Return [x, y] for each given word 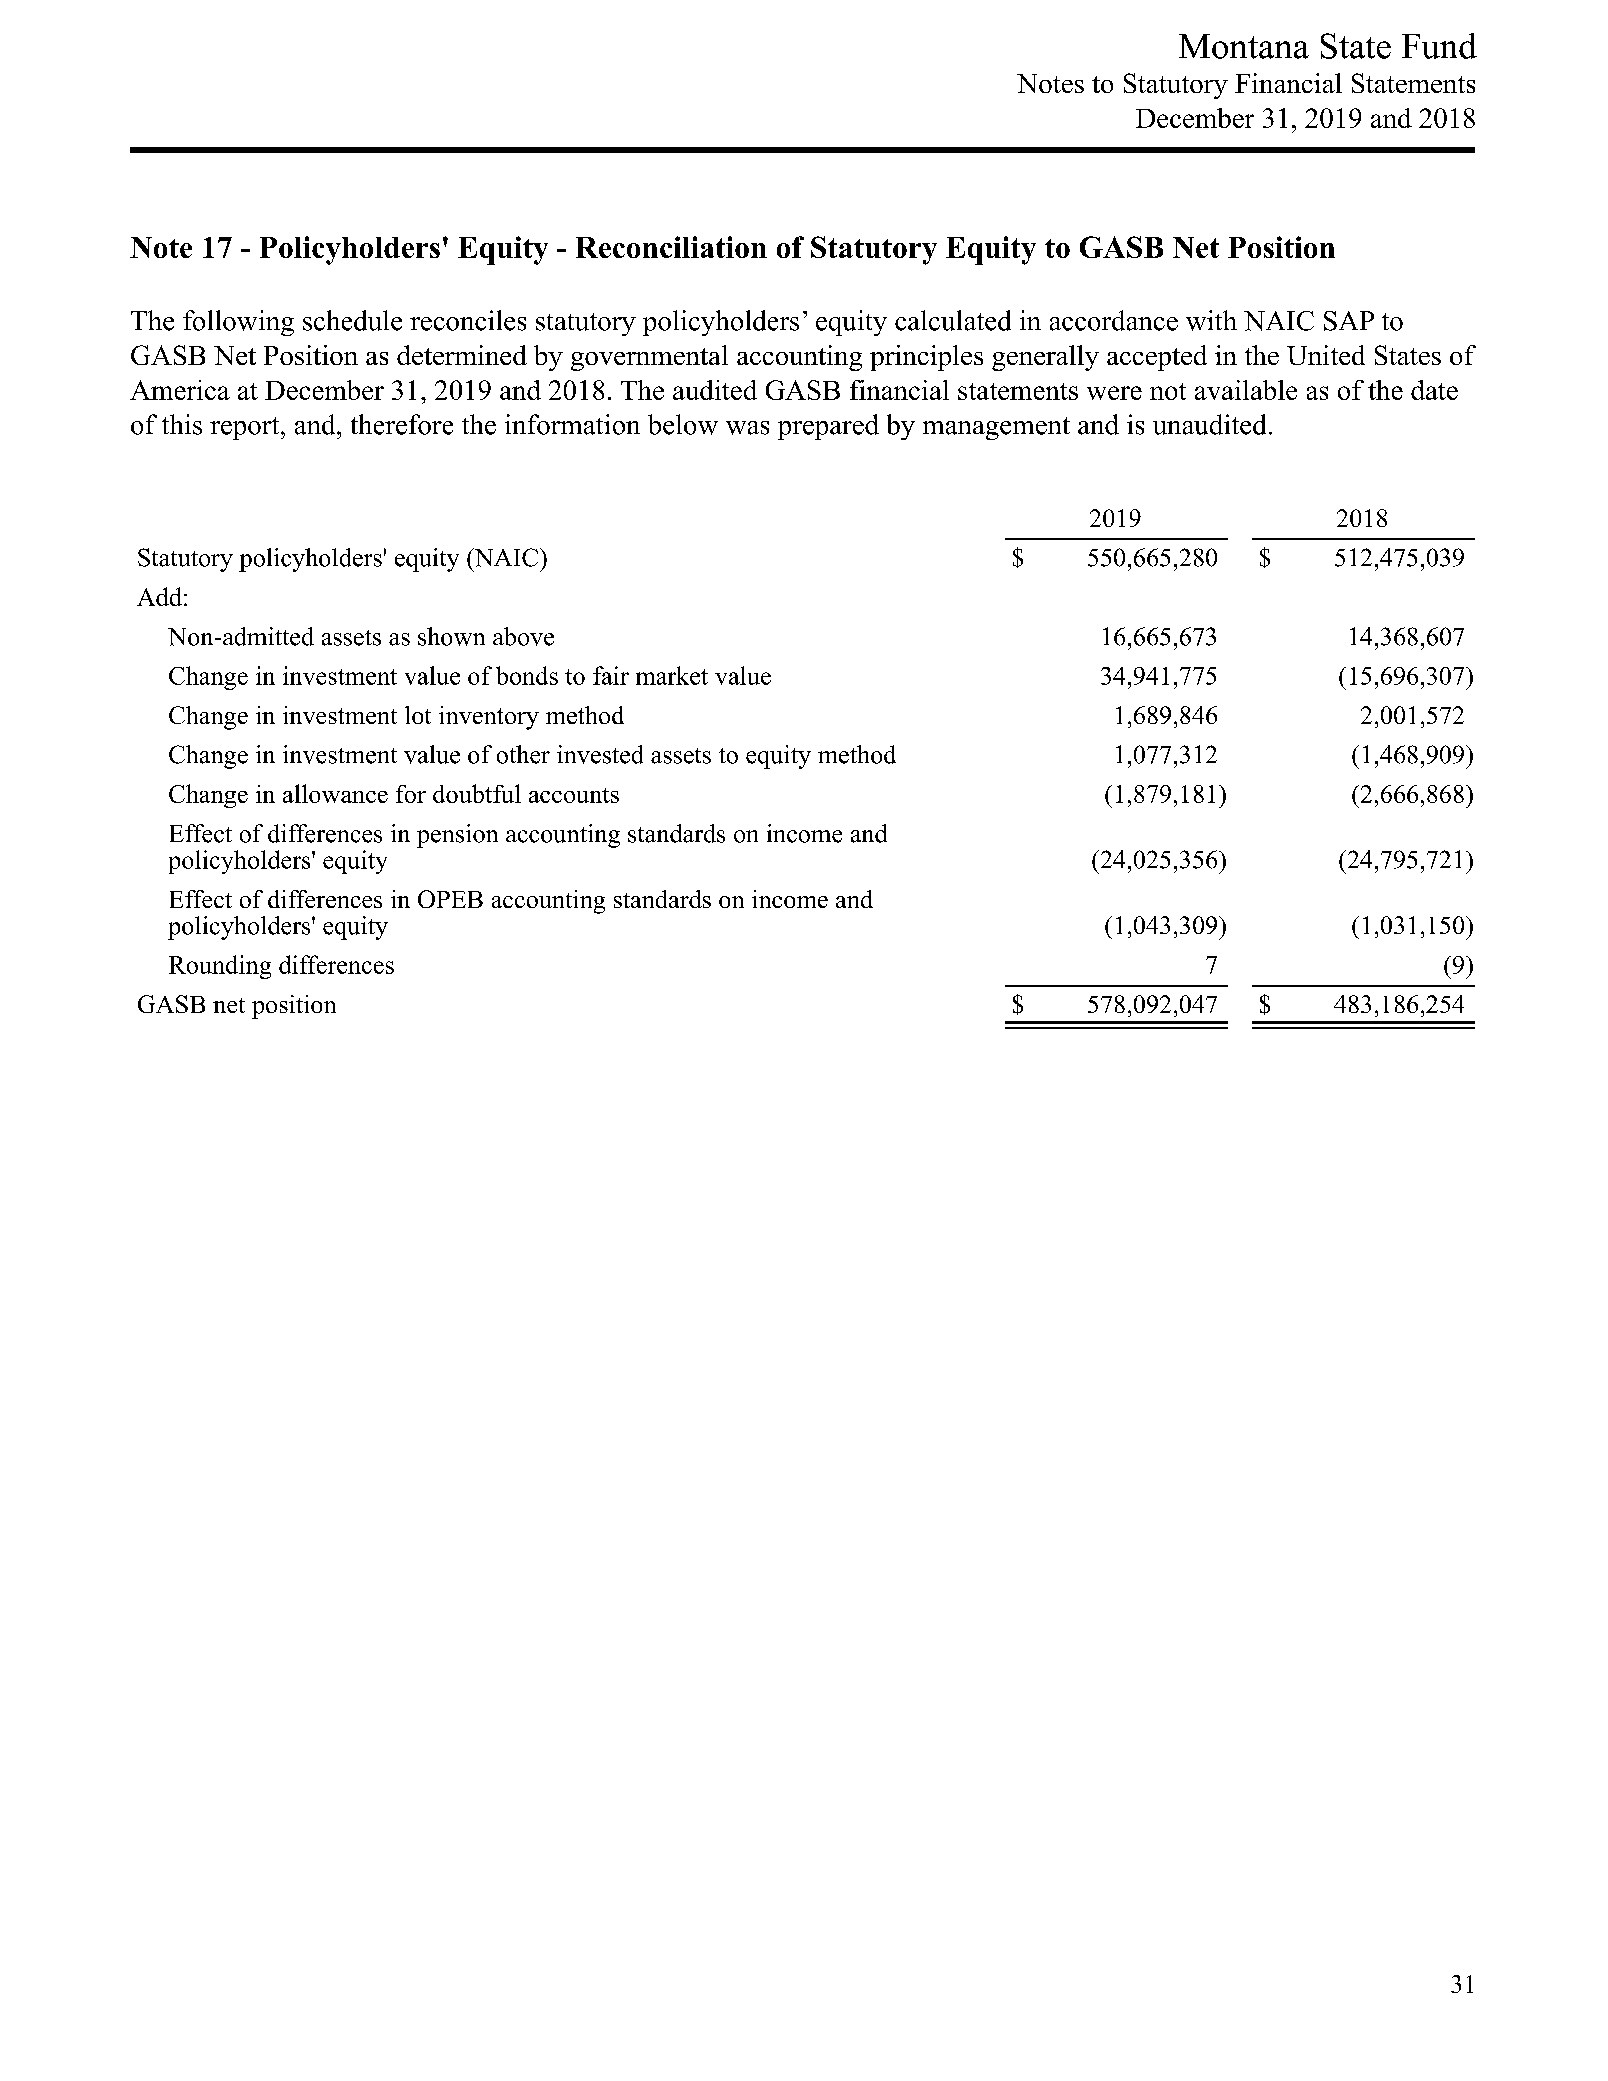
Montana [1244, 46]
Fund [1439, 46]
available [1246, 390]
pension [457, 836]
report [246, 428]
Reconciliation [671, 247]
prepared [828, 427]
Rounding [220, 967]
